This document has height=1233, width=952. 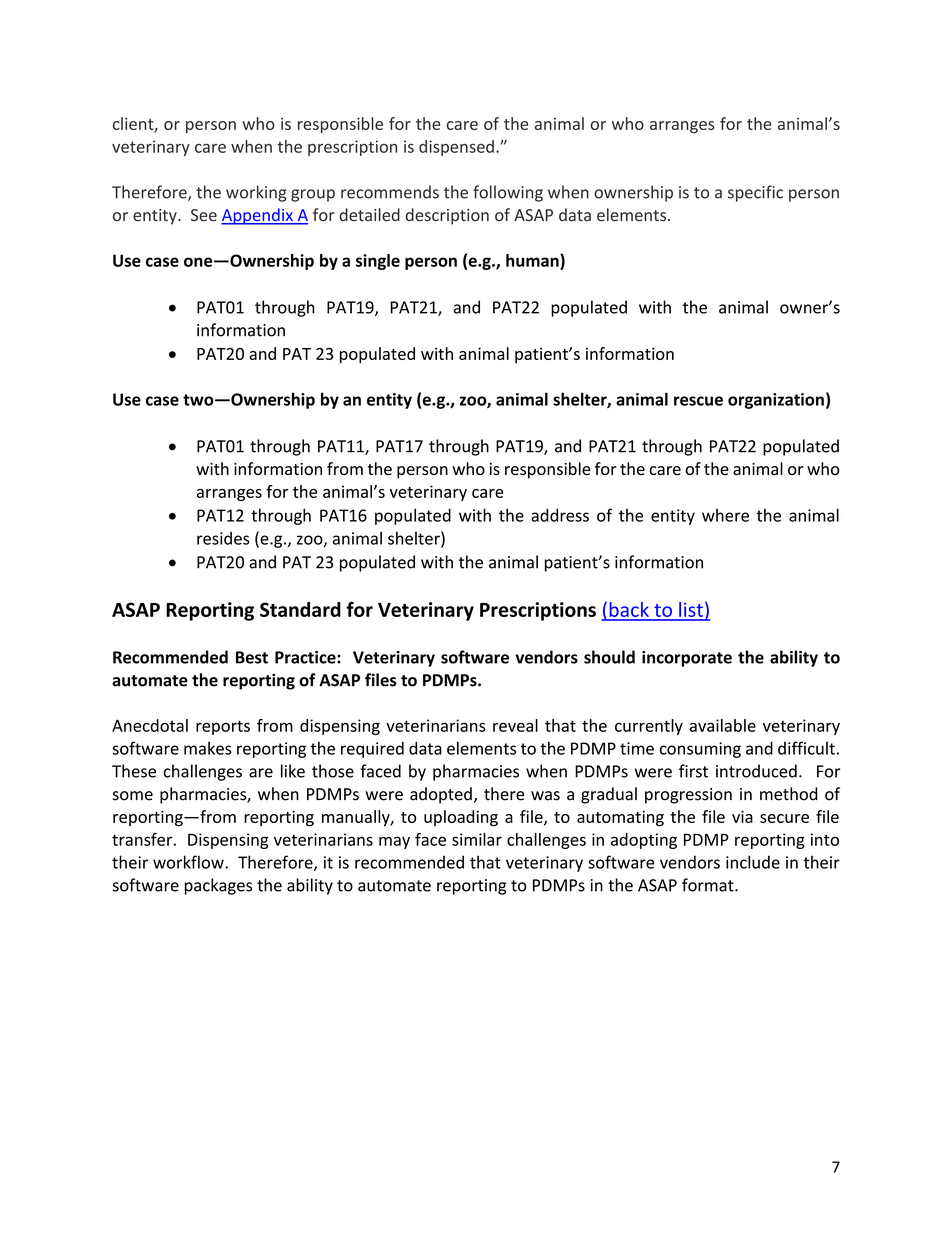 What do you see at coordinates (698, 401) in the document?
I see `rescue` at bounding box center [698, 401].
